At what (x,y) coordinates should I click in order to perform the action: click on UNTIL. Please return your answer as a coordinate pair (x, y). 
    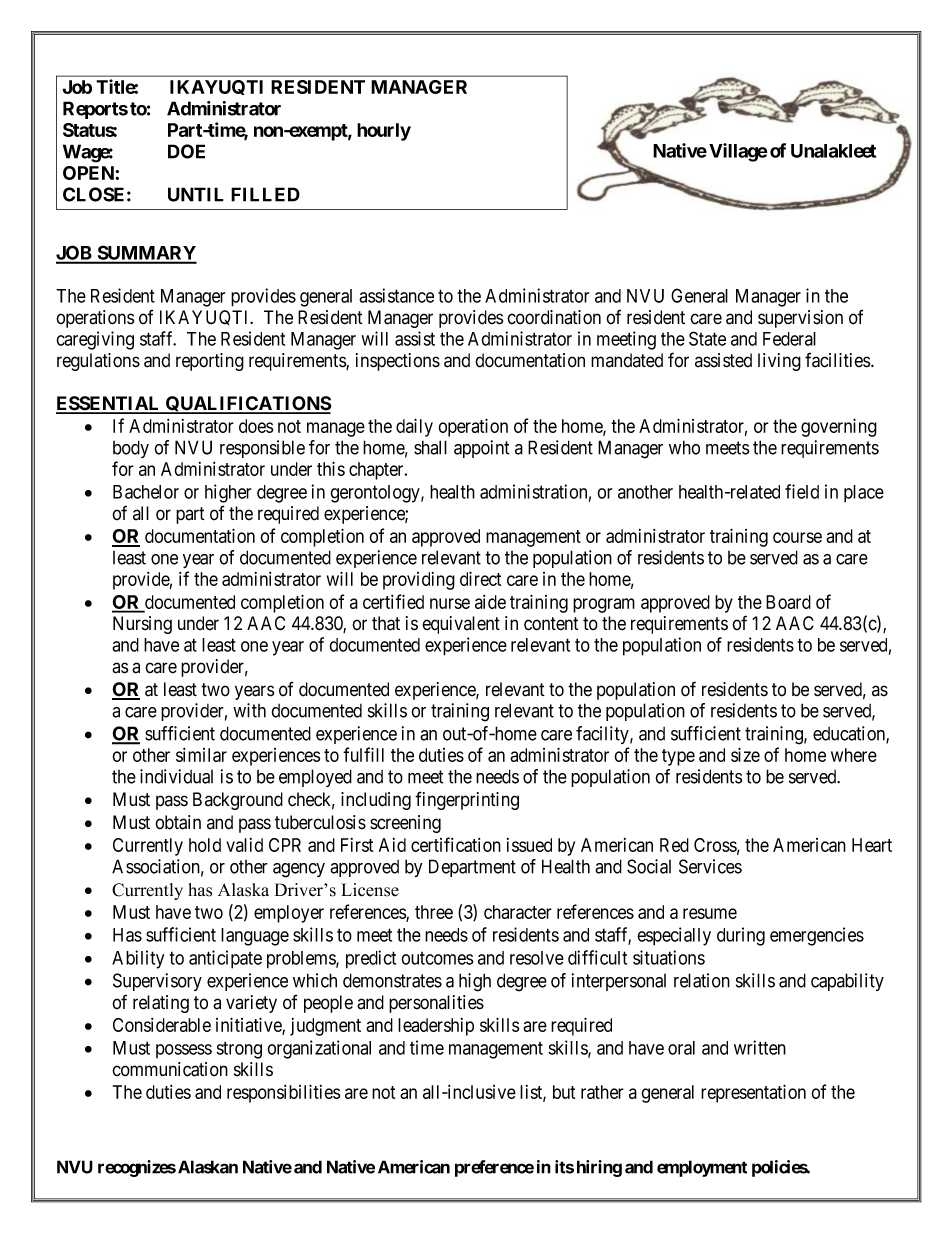
    Looking at the image, I should click on (196, 194).
